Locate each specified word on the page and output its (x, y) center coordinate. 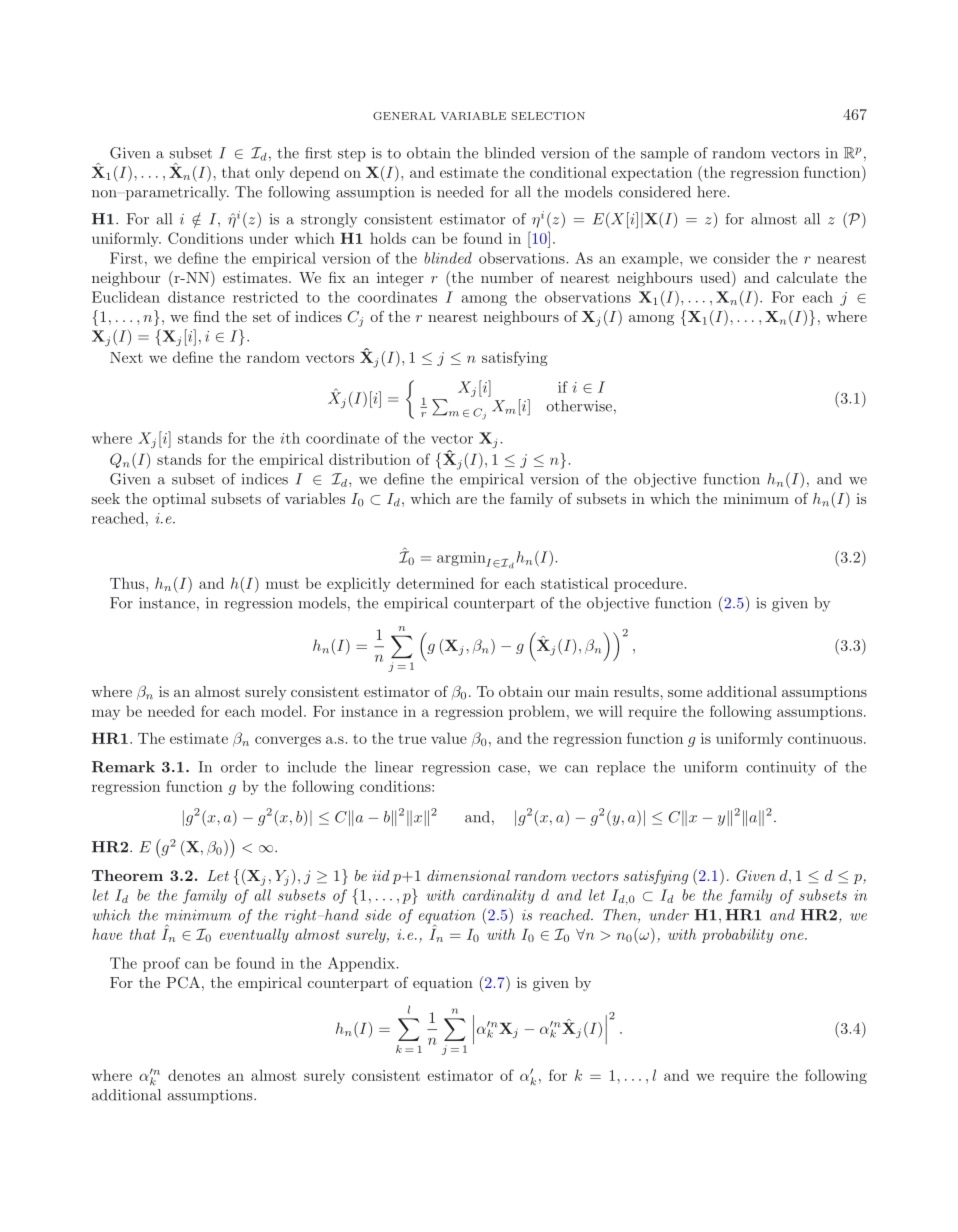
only (270, 173)
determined (435, 583)
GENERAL (404, 116)
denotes (194, 1075)
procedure (648, 584)
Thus (128, 583)
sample (665, 154)
